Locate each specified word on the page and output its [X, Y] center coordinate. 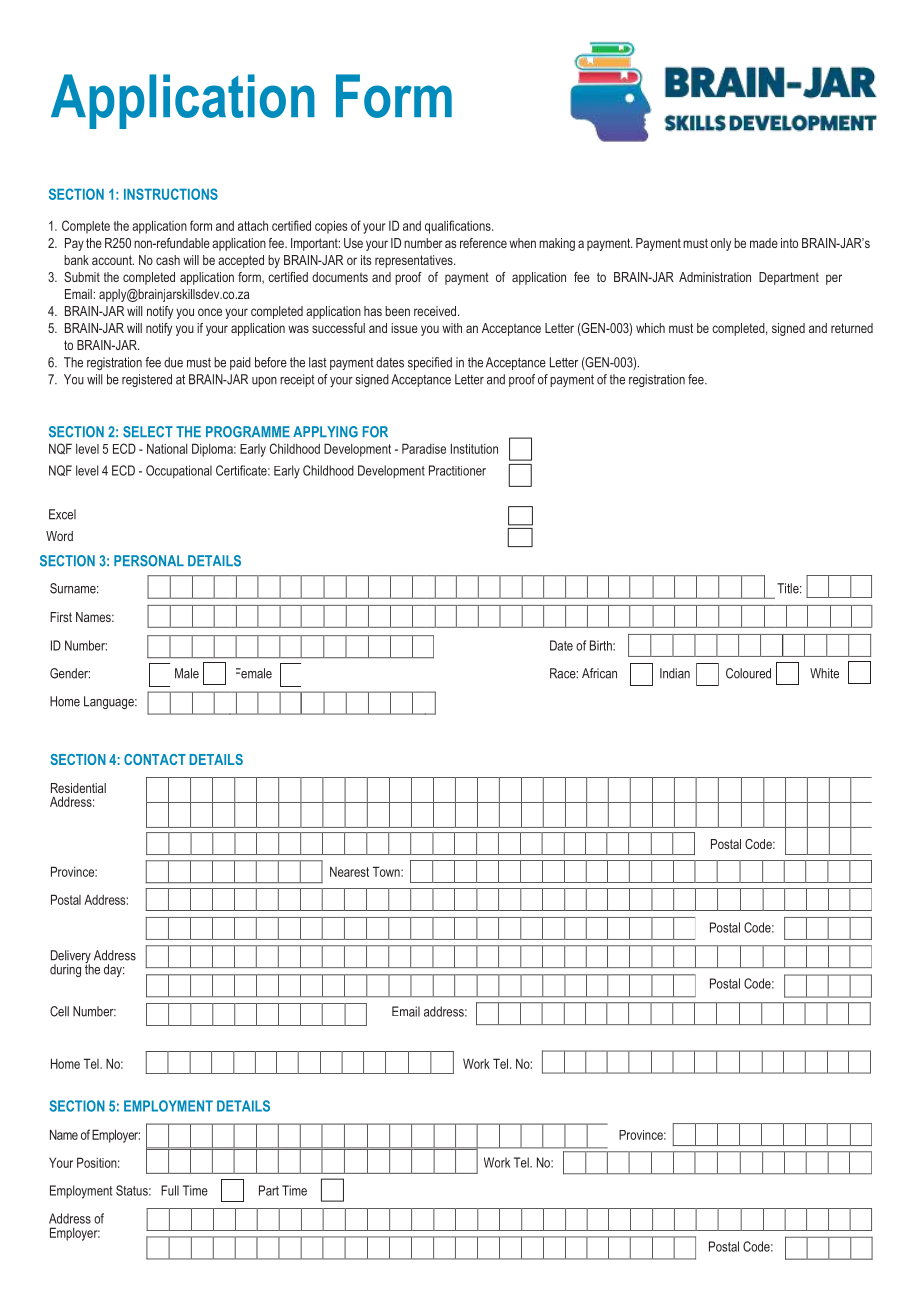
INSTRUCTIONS [171, 194]
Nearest [349, 871]
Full [170, 1190]
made [764, 243]
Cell [59, 1011]
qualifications [459, 227]
